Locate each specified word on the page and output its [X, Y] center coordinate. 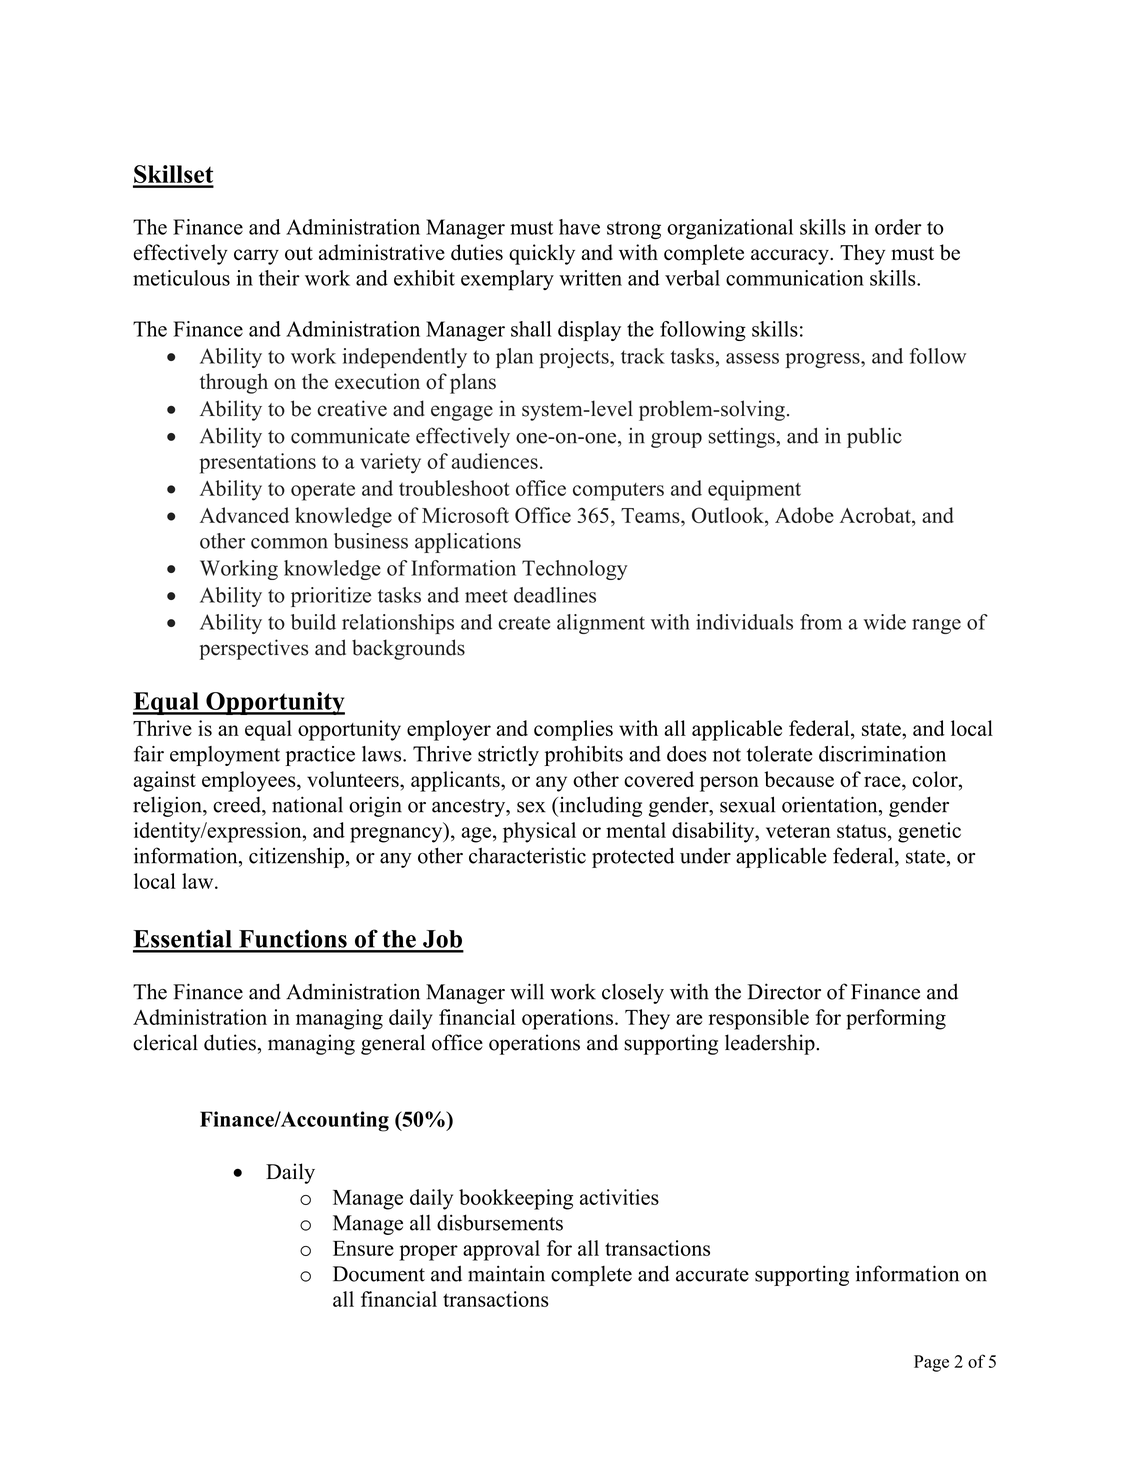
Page [931, 1363]
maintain [506, 1273]
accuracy [791, 257]
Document [379, 1274]
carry [256, 257]
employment [225, 756]
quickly [542, 254]
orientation [831, 804]
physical [539, 832]
